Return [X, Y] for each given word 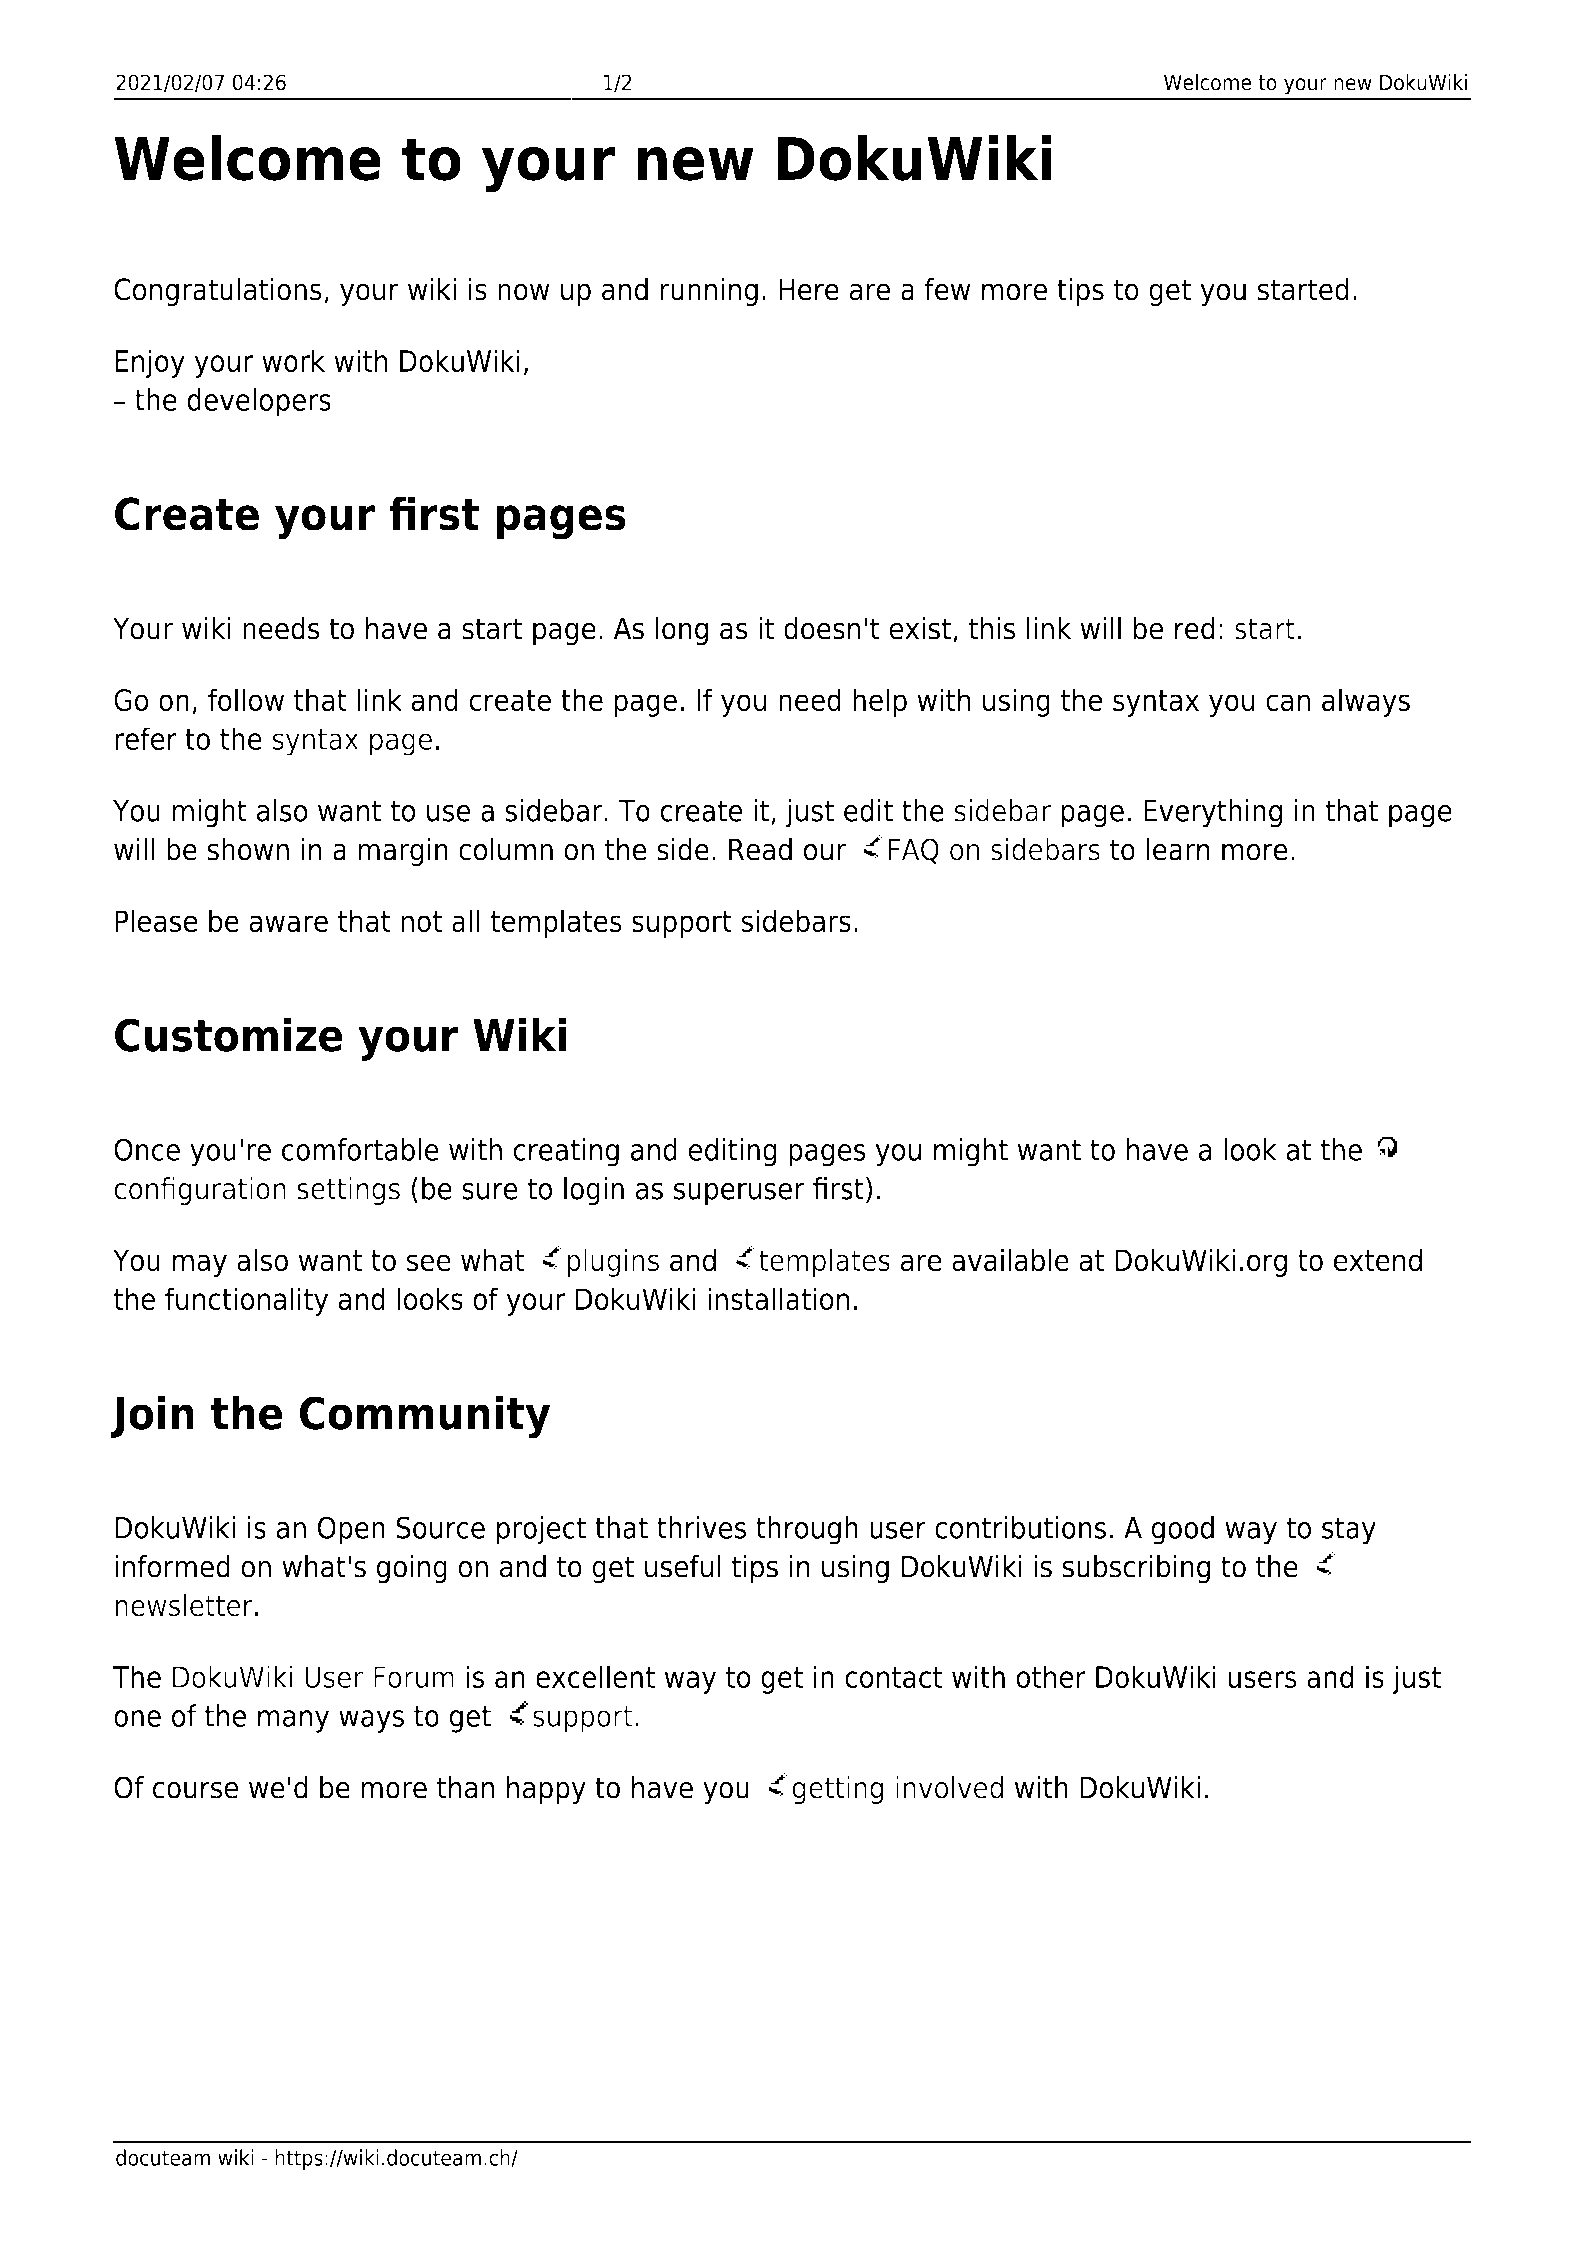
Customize [229, 1034]
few [947, 289]
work [293, 360]
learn [1178, 849]
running [709, 291]
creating [566, 1152]
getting [838, 1790]
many [293, 1721]
